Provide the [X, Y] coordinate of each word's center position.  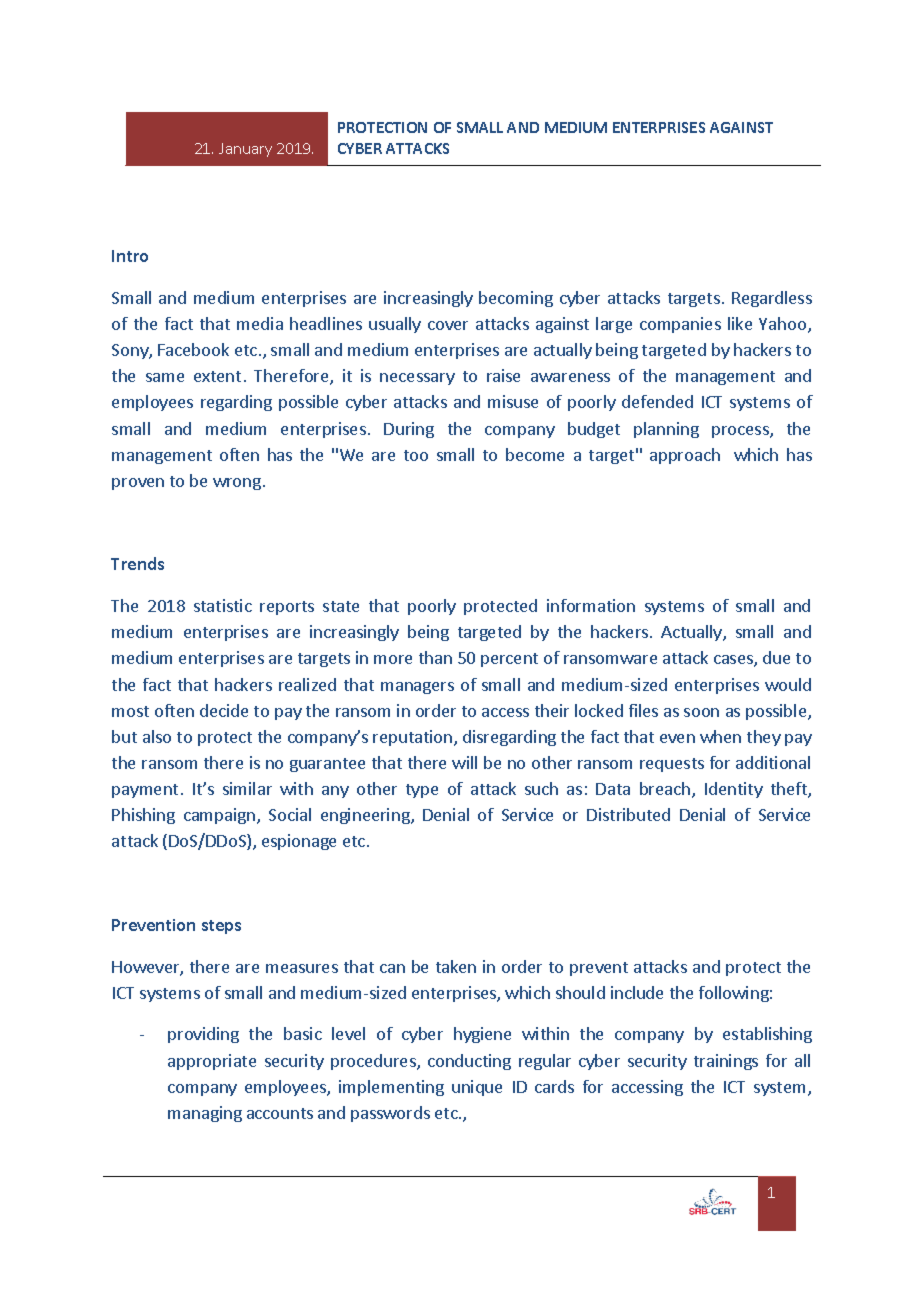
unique [477, 1088]
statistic [223, 605]
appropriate [212, 1062]
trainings [726, 1062]
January [245, 150]
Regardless [772, 299]
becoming [516, 299]
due [776, 657]
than [435, 657]
